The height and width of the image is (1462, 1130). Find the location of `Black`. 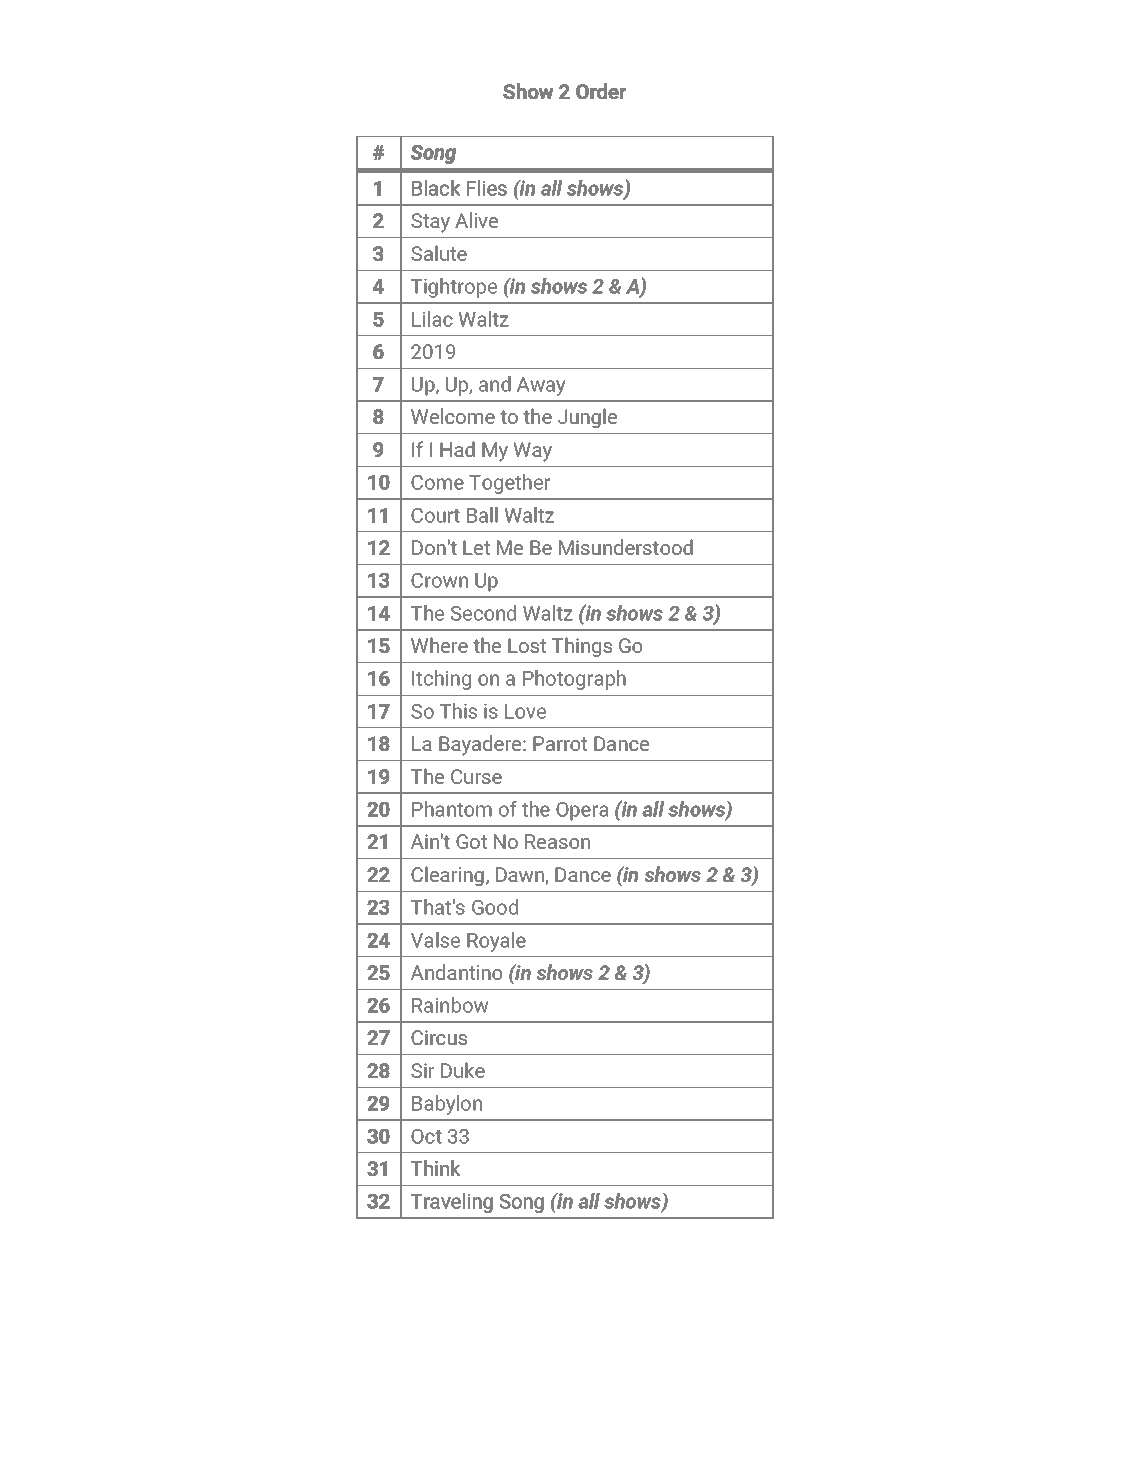

Black is located at coordinates (436, 188).
